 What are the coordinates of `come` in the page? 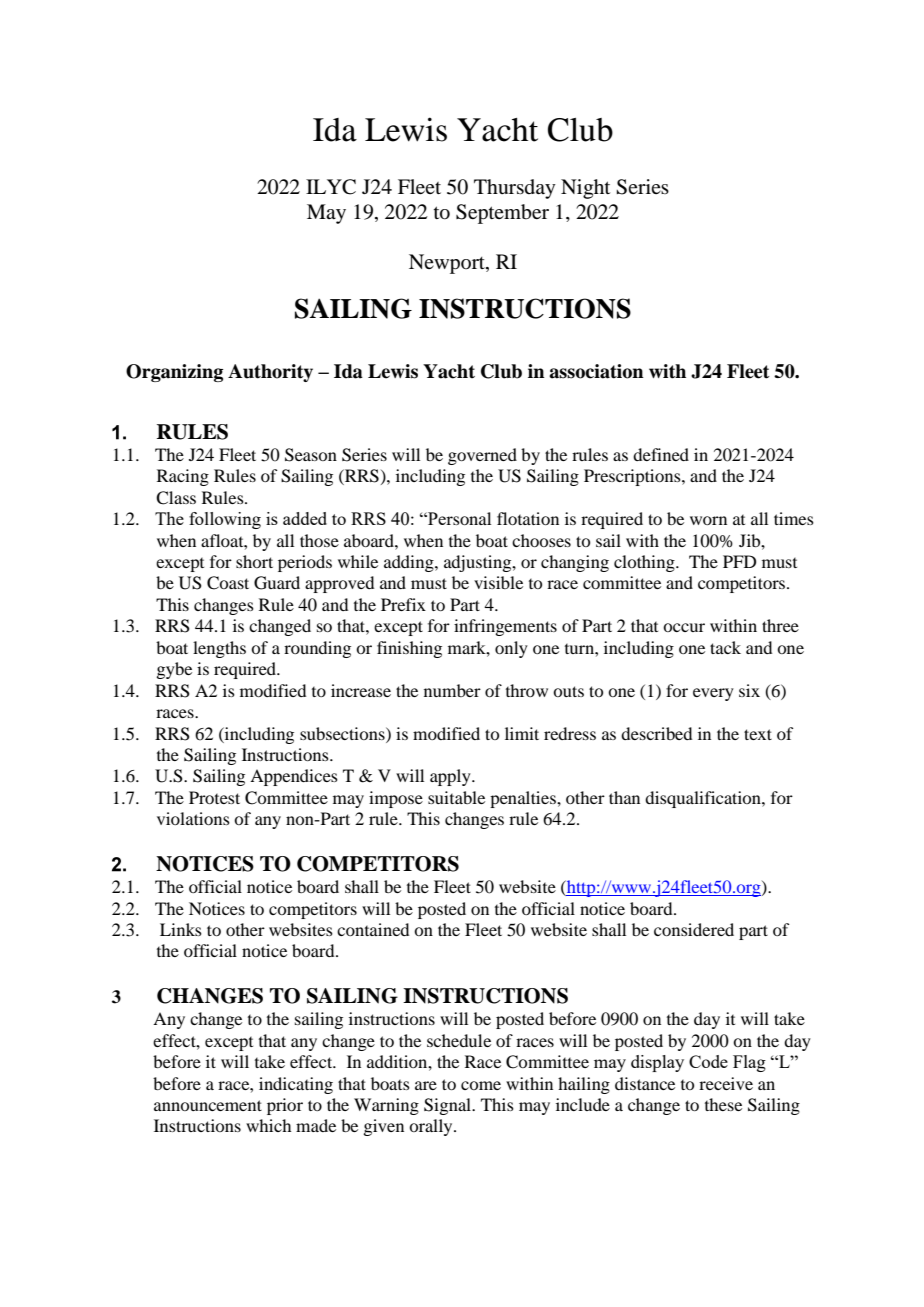 It's located at (481, 1085).
